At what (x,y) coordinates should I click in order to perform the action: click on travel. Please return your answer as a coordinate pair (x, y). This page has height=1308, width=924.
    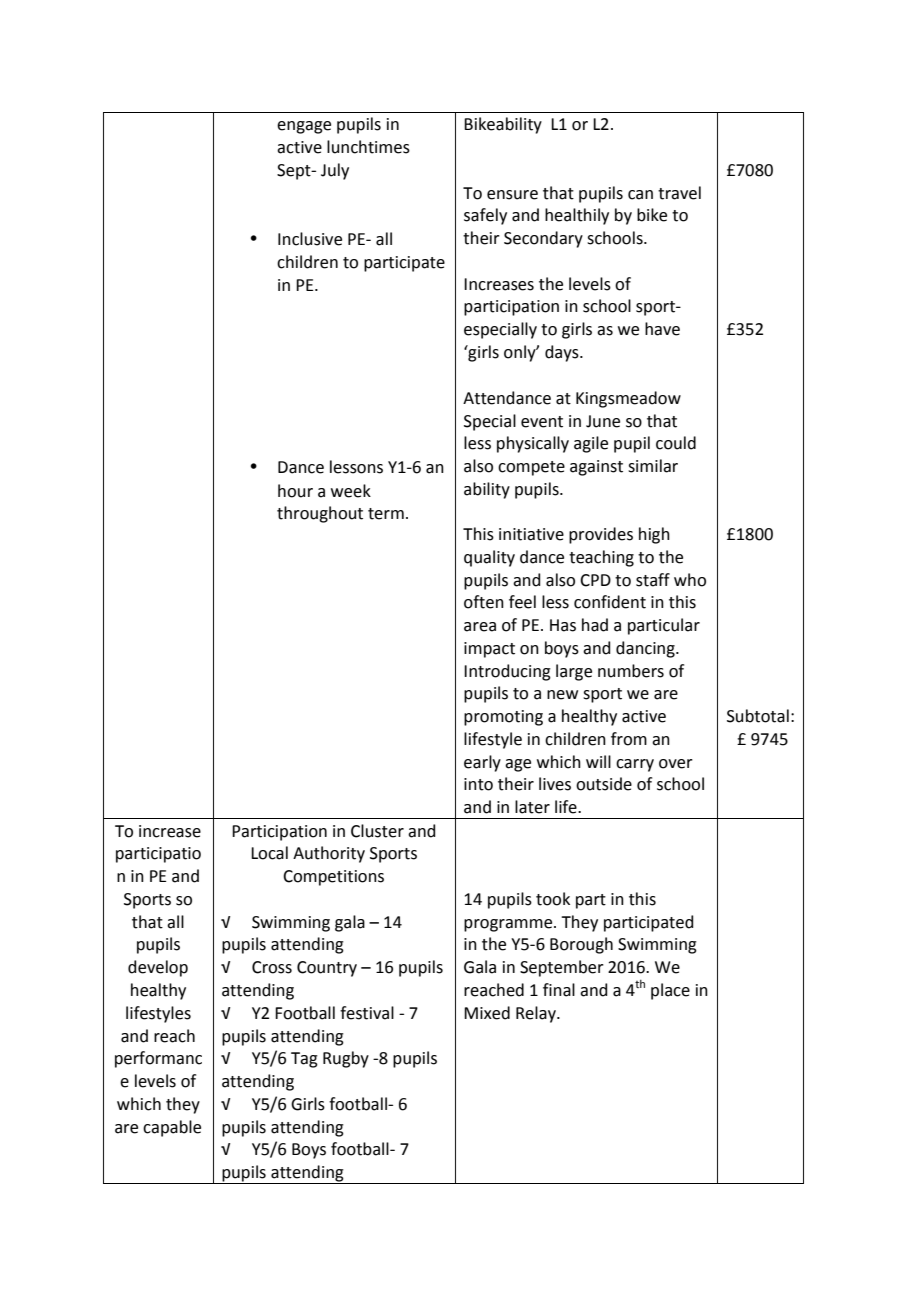
    Looking at the image, I should click on (679, 193).
